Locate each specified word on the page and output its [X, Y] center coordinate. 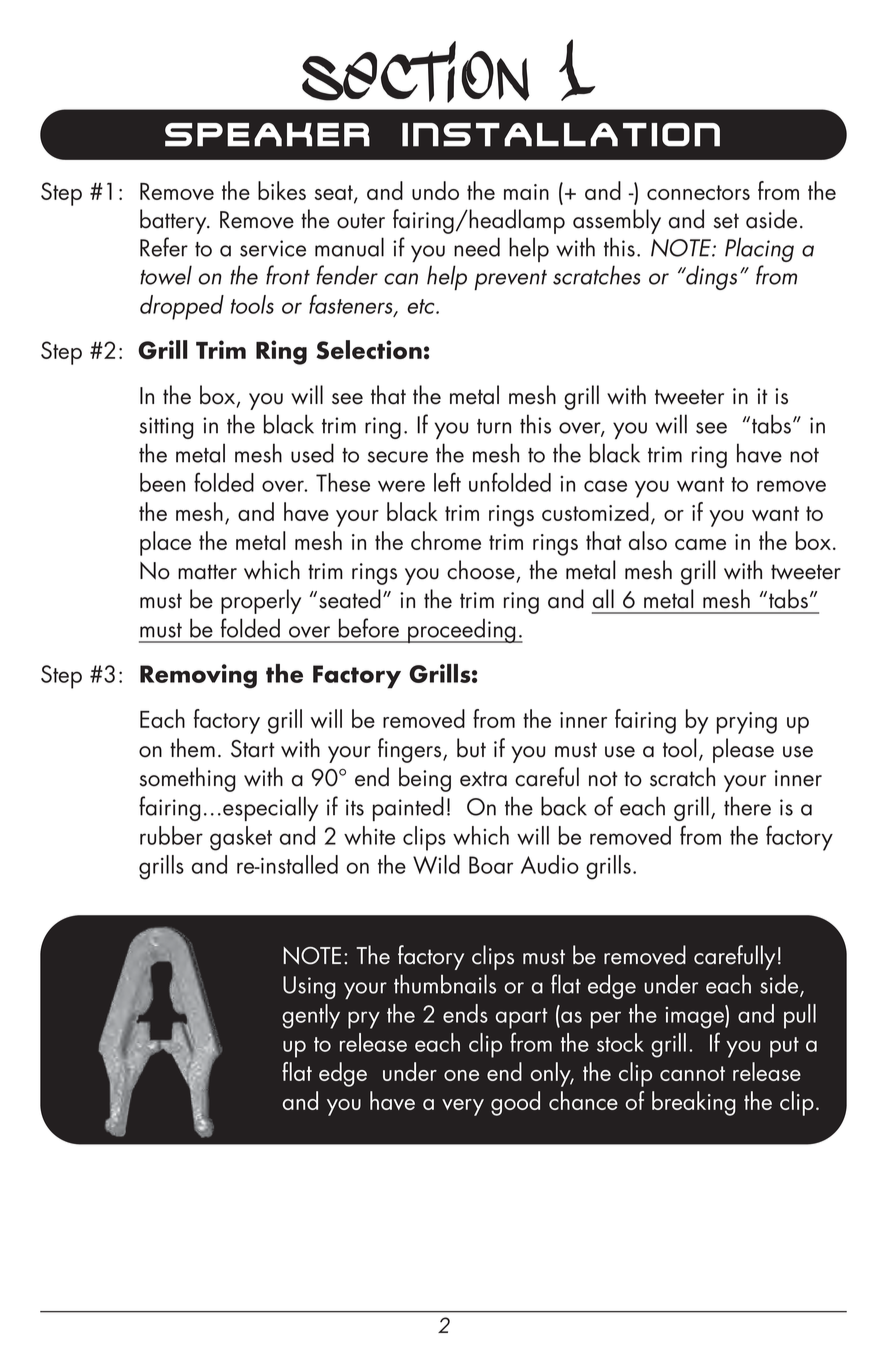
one [461, 1075]
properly [261, 601]
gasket [241, 838]
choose [481, 570]
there [747, 806]
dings [710, 277]
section [416, 72]
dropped [182, 307]
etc [422, 306]
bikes [282, 190]
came [700, 544]
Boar [491, 865]
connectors [698, 192]
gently [311, 1016]
